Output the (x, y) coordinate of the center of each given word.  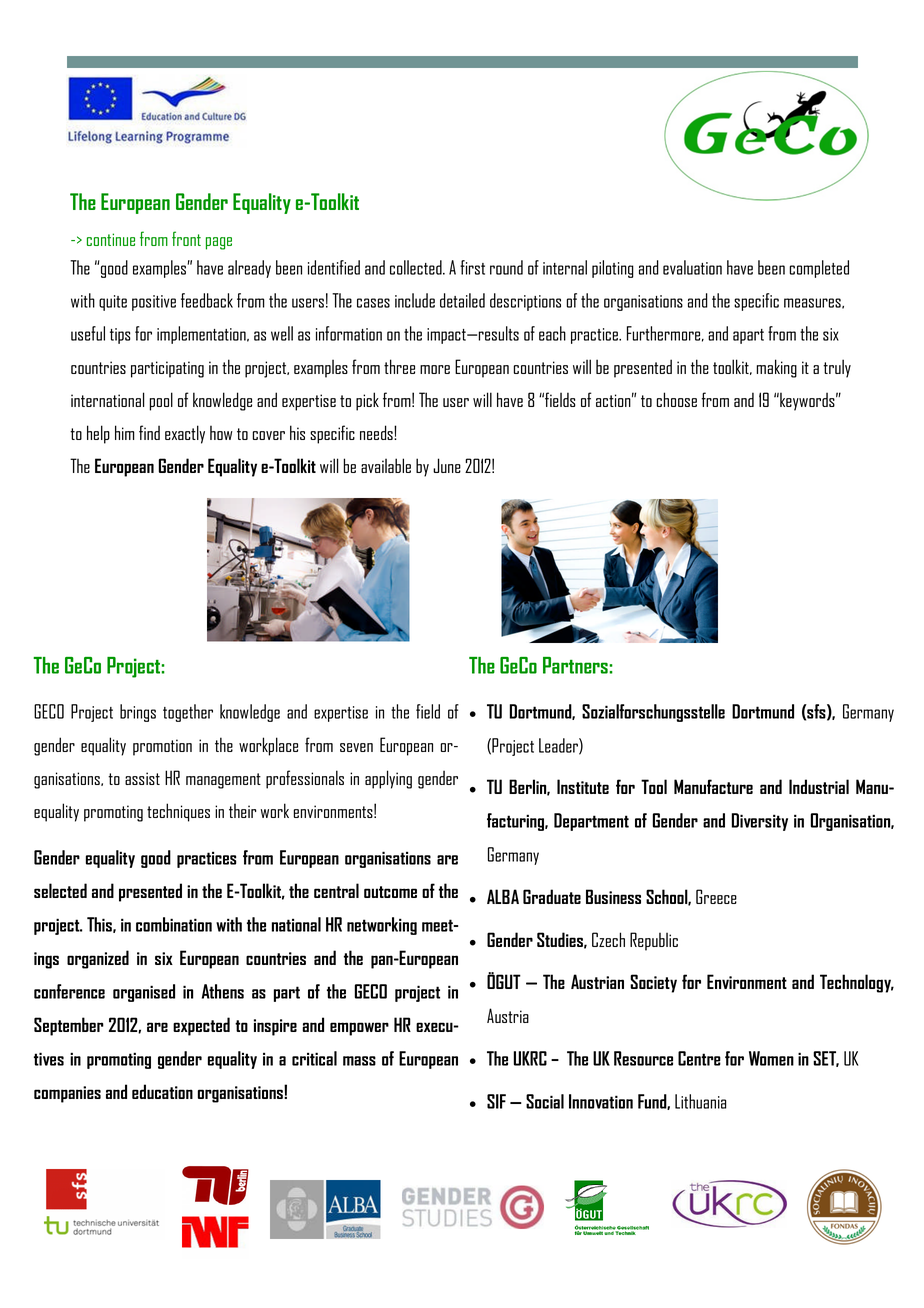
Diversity (759, 822)
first (472, 267)
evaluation (692, 267)
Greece (716, 896)
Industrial (819, 786)
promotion (162, 747)
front (186, 238)
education (162, 1091)
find (149, 432)
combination (174, 924)
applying (388, 779)
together (188, 713)
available (386, 465)
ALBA (503, 896)
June (447, 465)
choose (676, 399)
